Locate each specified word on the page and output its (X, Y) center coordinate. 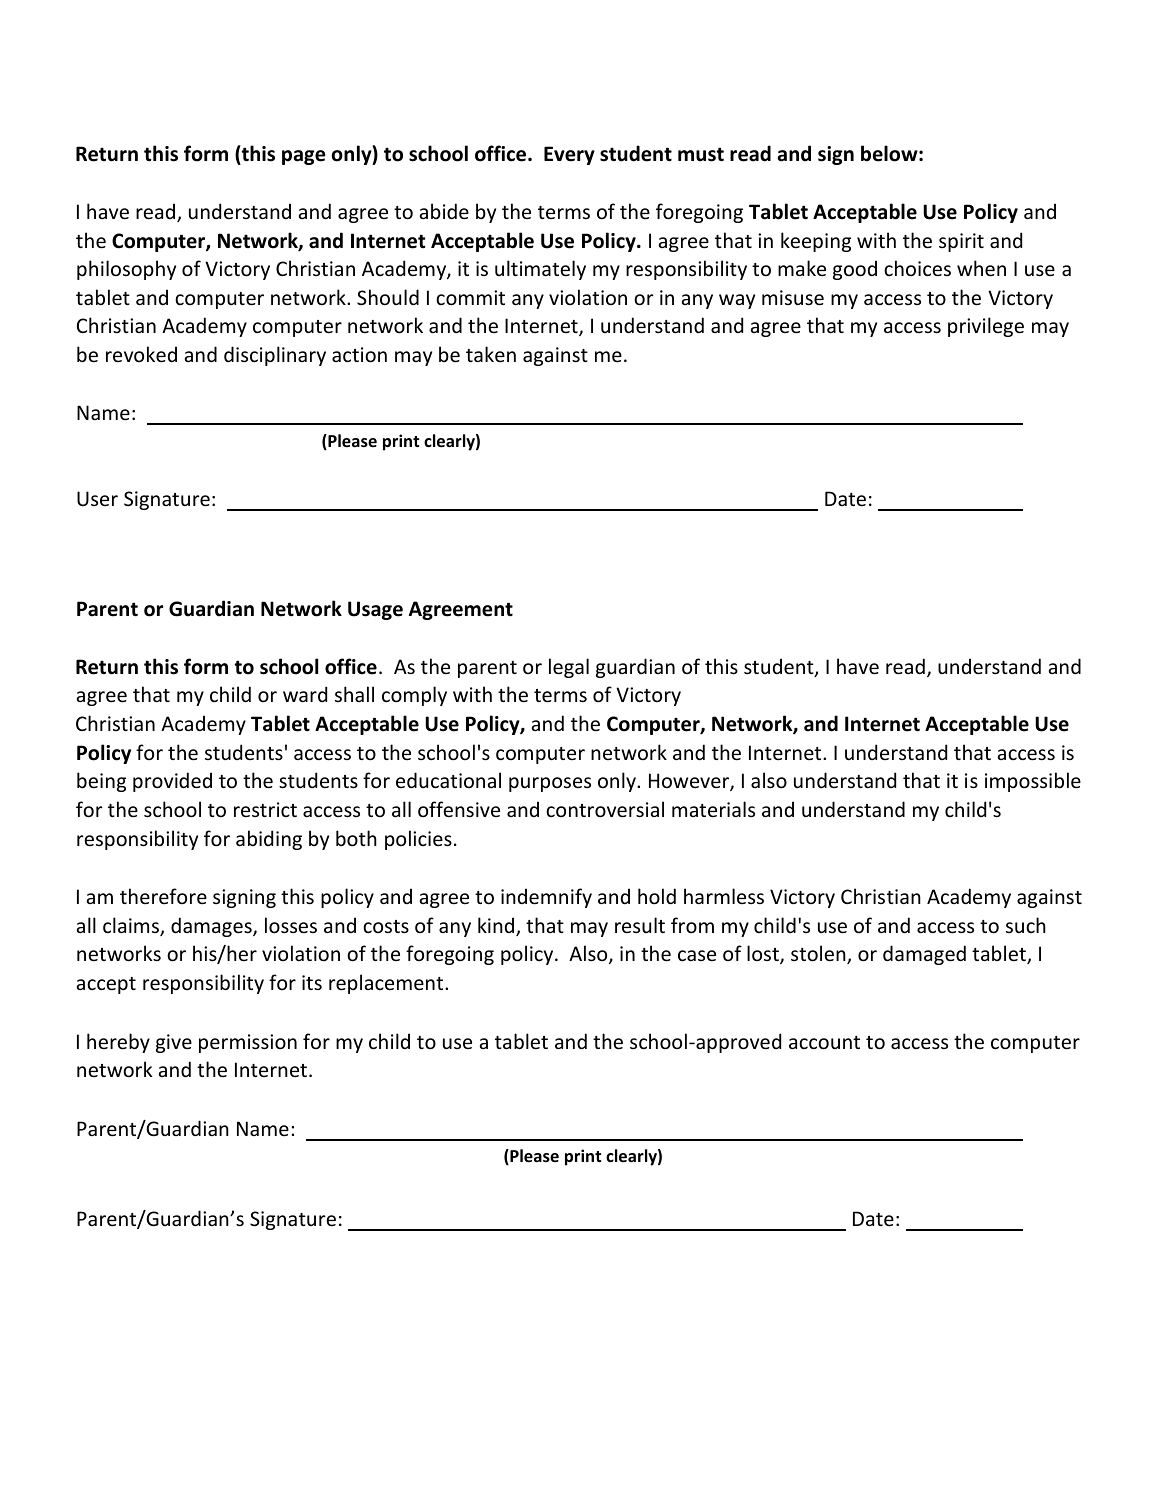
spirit (961, 242)
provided (172, 782)
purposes (550, 784)
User (97, 498)
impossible (1033, 782)
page (304, 157)
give (174, 1043)
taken (491, 354)
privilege (986, 327)
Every (569, 155)
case (697, 956)
